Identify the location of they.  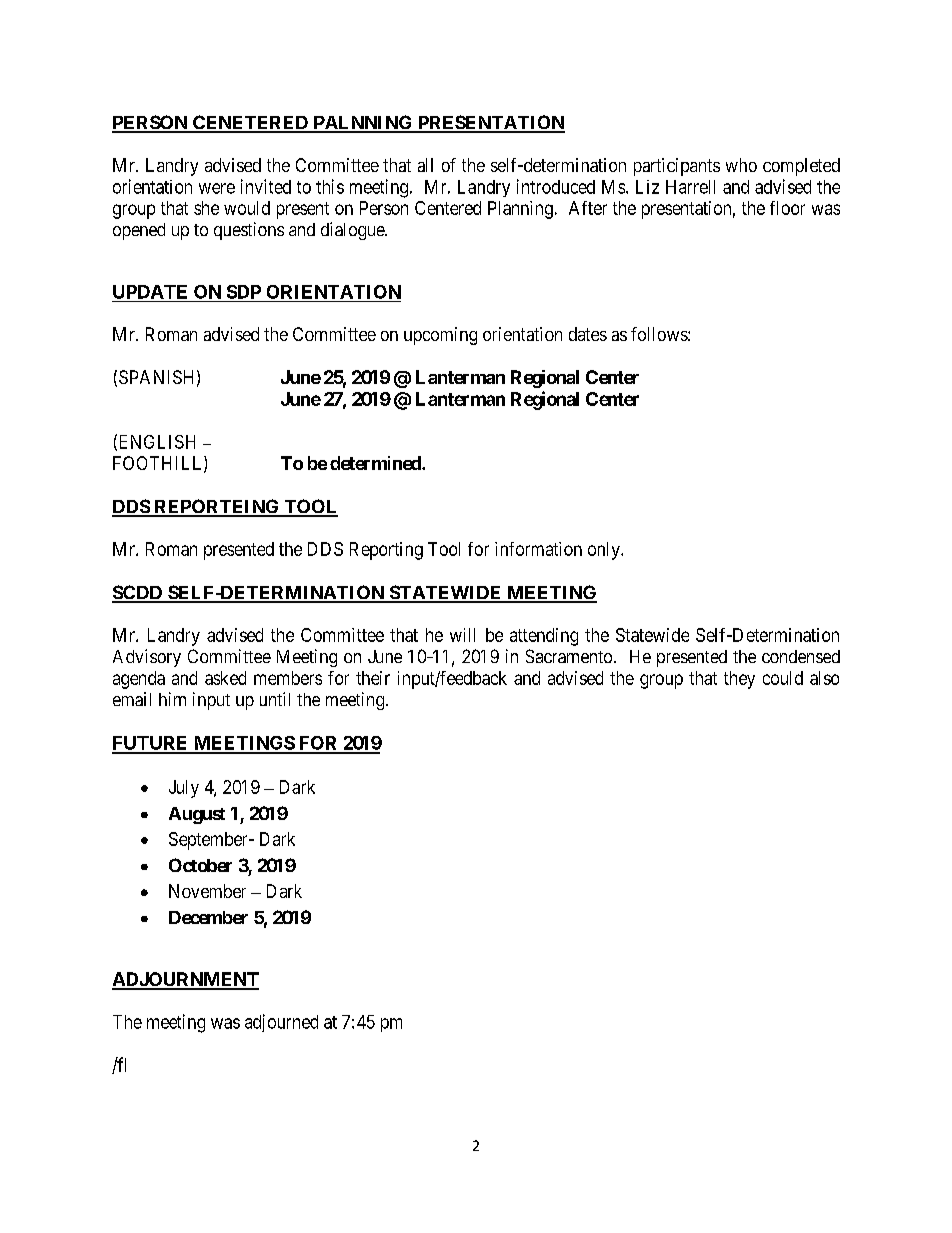
(739, 680).
